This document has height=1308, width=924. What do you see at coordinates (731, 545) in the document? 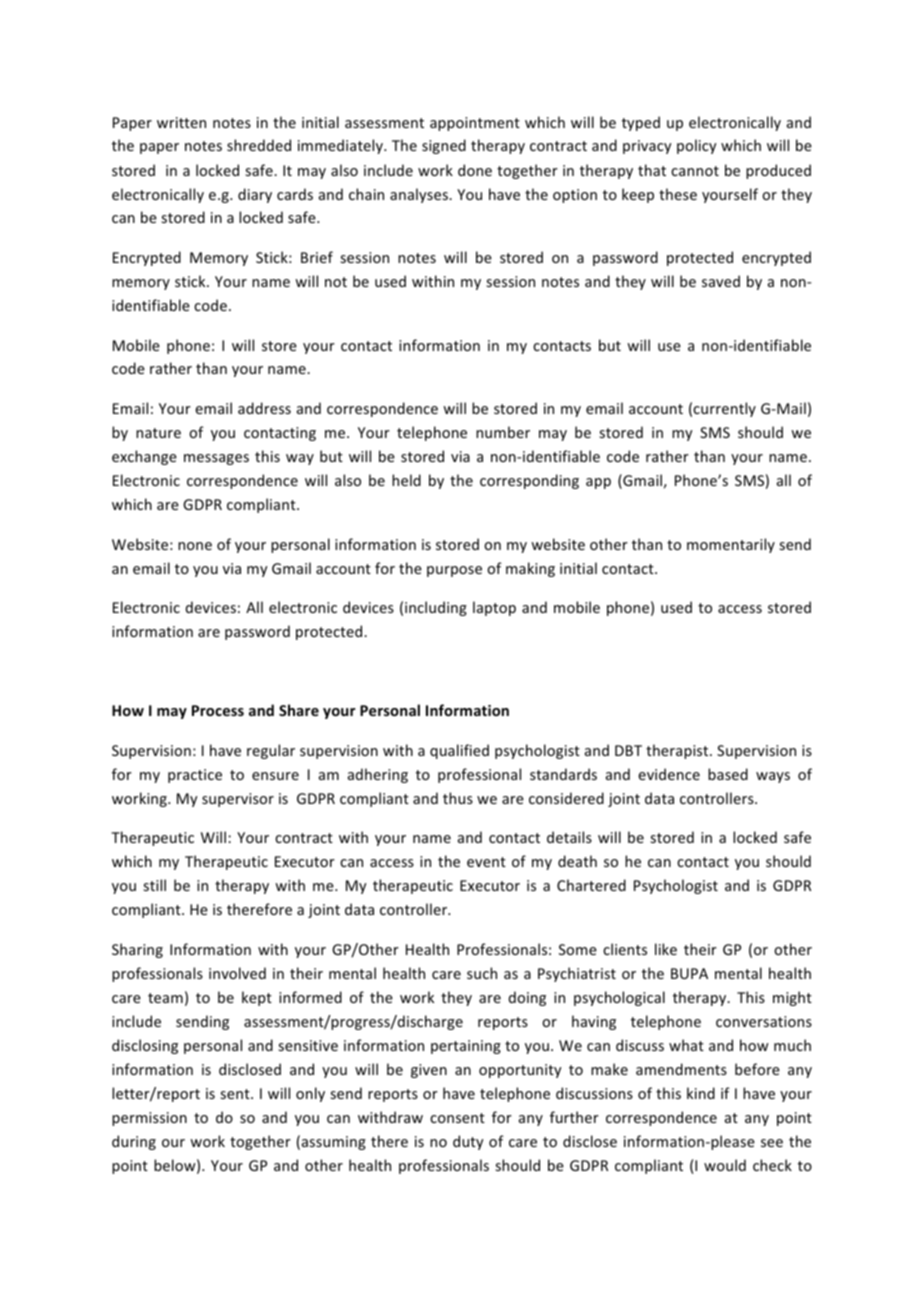
I see `momentarily` at bounding box center [731, 545].
